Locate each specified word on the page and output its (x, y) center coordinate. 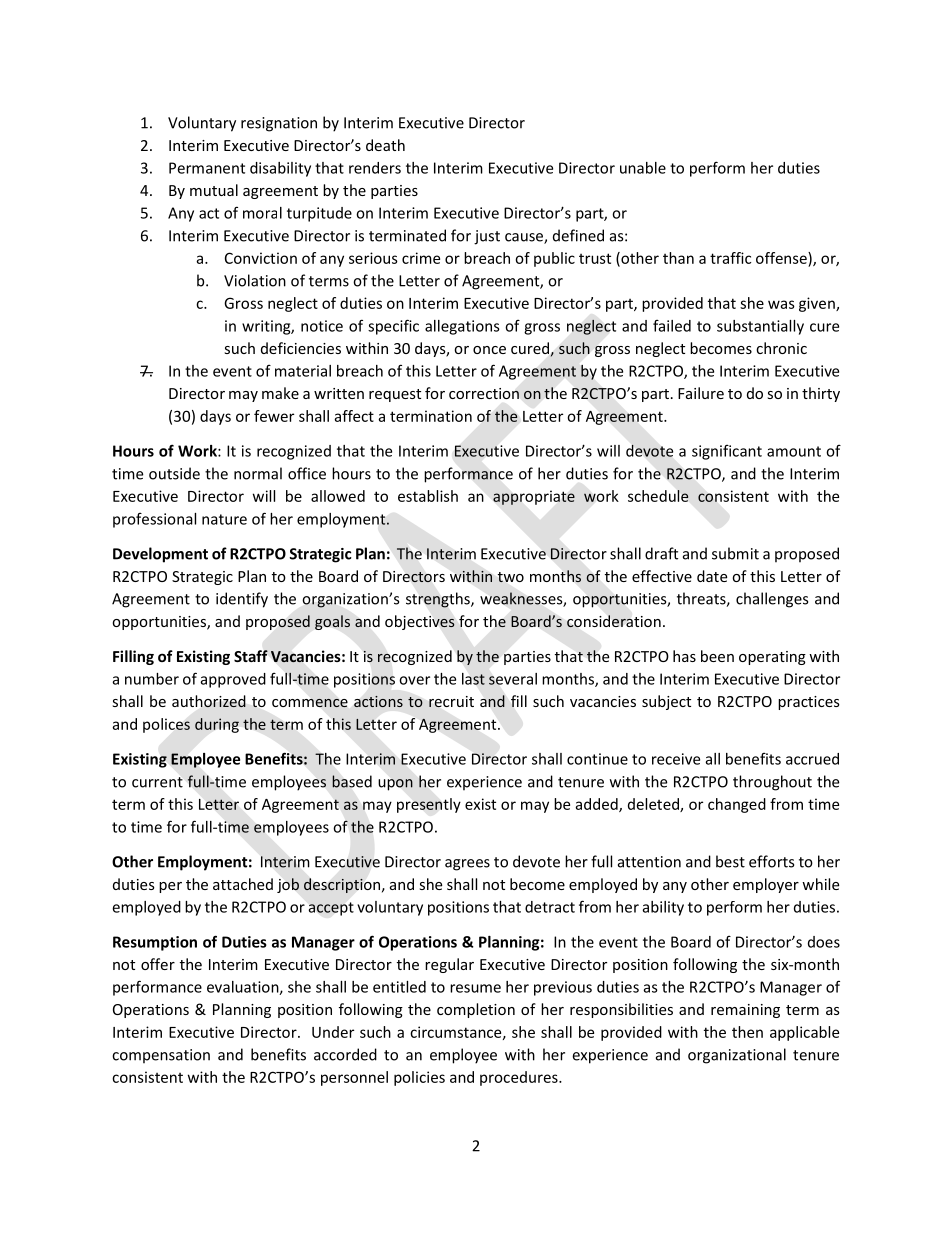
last (473, 679)
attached (243, 884)
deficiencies (301, 348)
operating (772, 658)
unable (643, 168)
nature (224, 519)
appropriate (534, 497)
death (385, 145)
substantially (760, 327)
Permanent (207, 168)
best (730, 861)
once (489, 350)
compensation (161, 1056)
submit (735, 553)
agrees (467, 865)
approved (233, 680)
